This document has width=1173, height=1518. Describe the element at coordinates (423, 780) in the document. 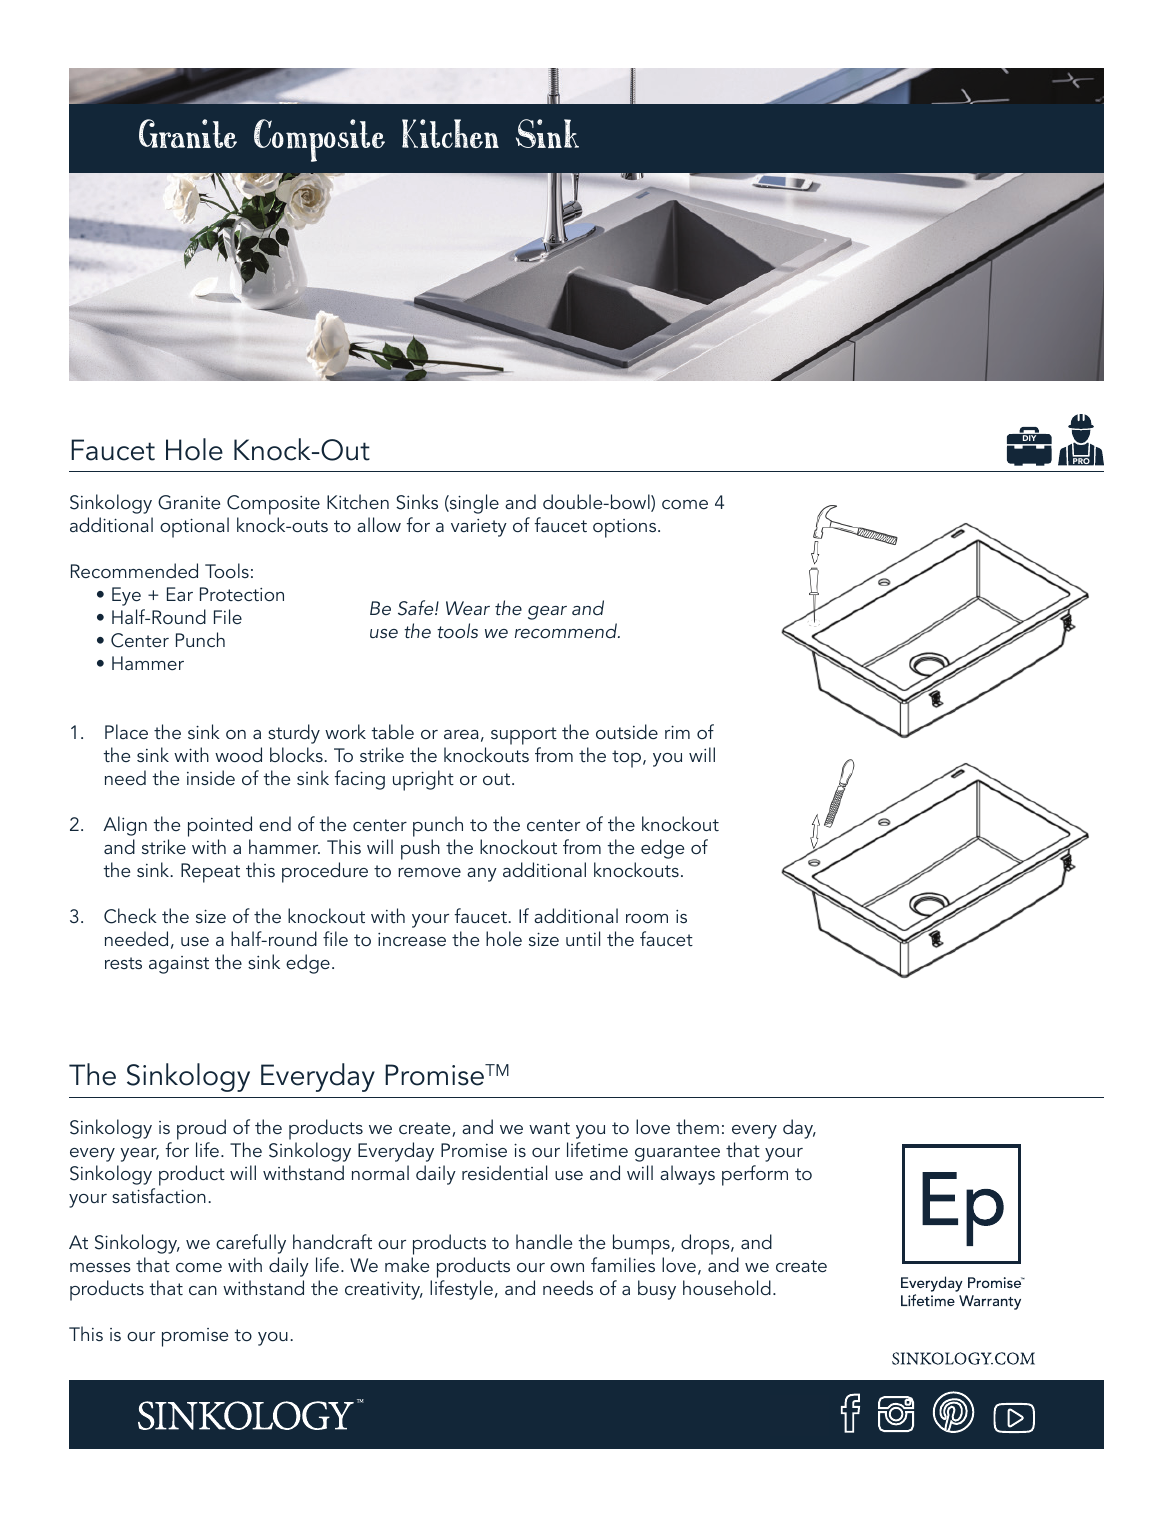

I see `upright` at that location.
